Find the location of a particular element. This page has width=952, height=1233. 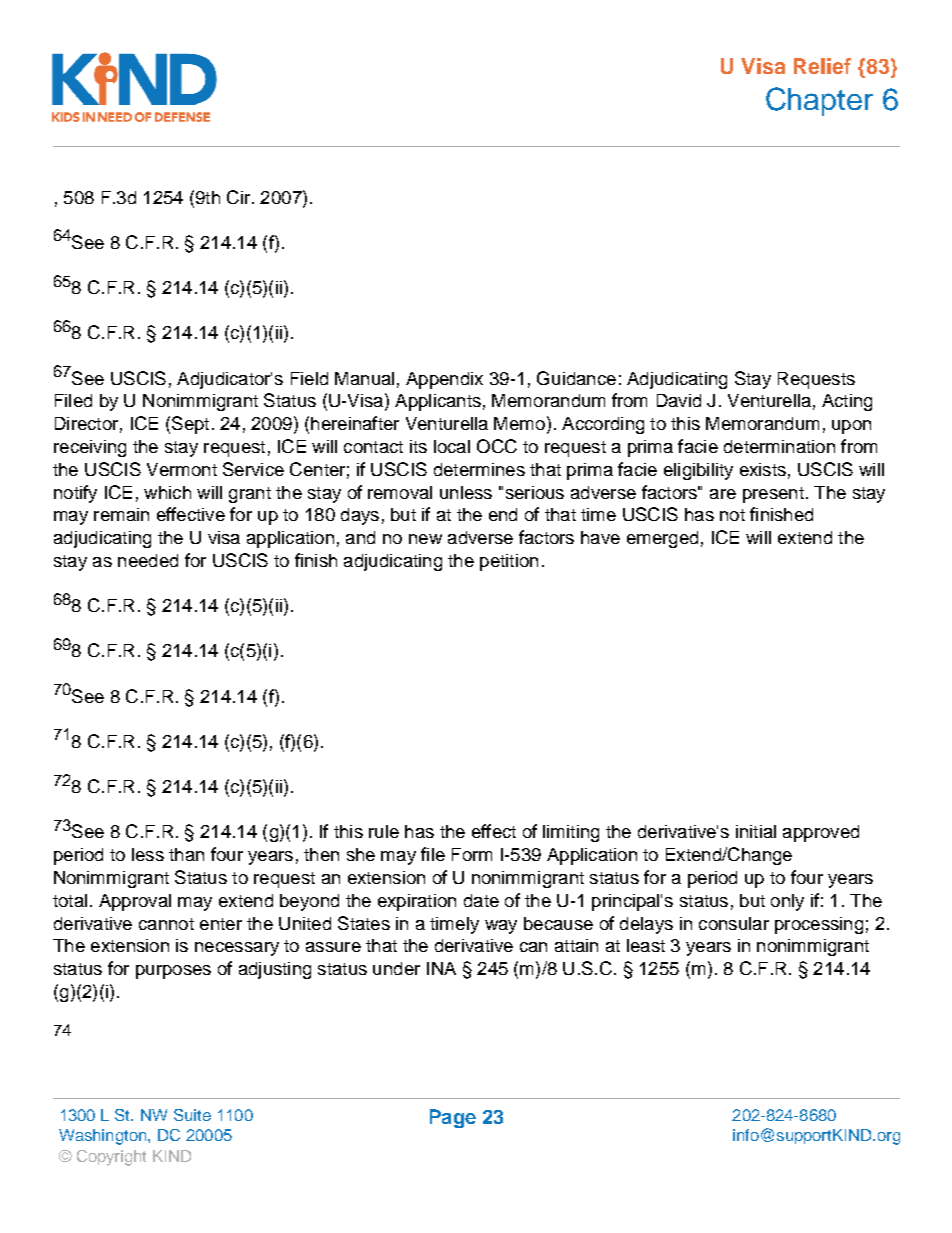

emerged is located at coordinates (662, 539).
